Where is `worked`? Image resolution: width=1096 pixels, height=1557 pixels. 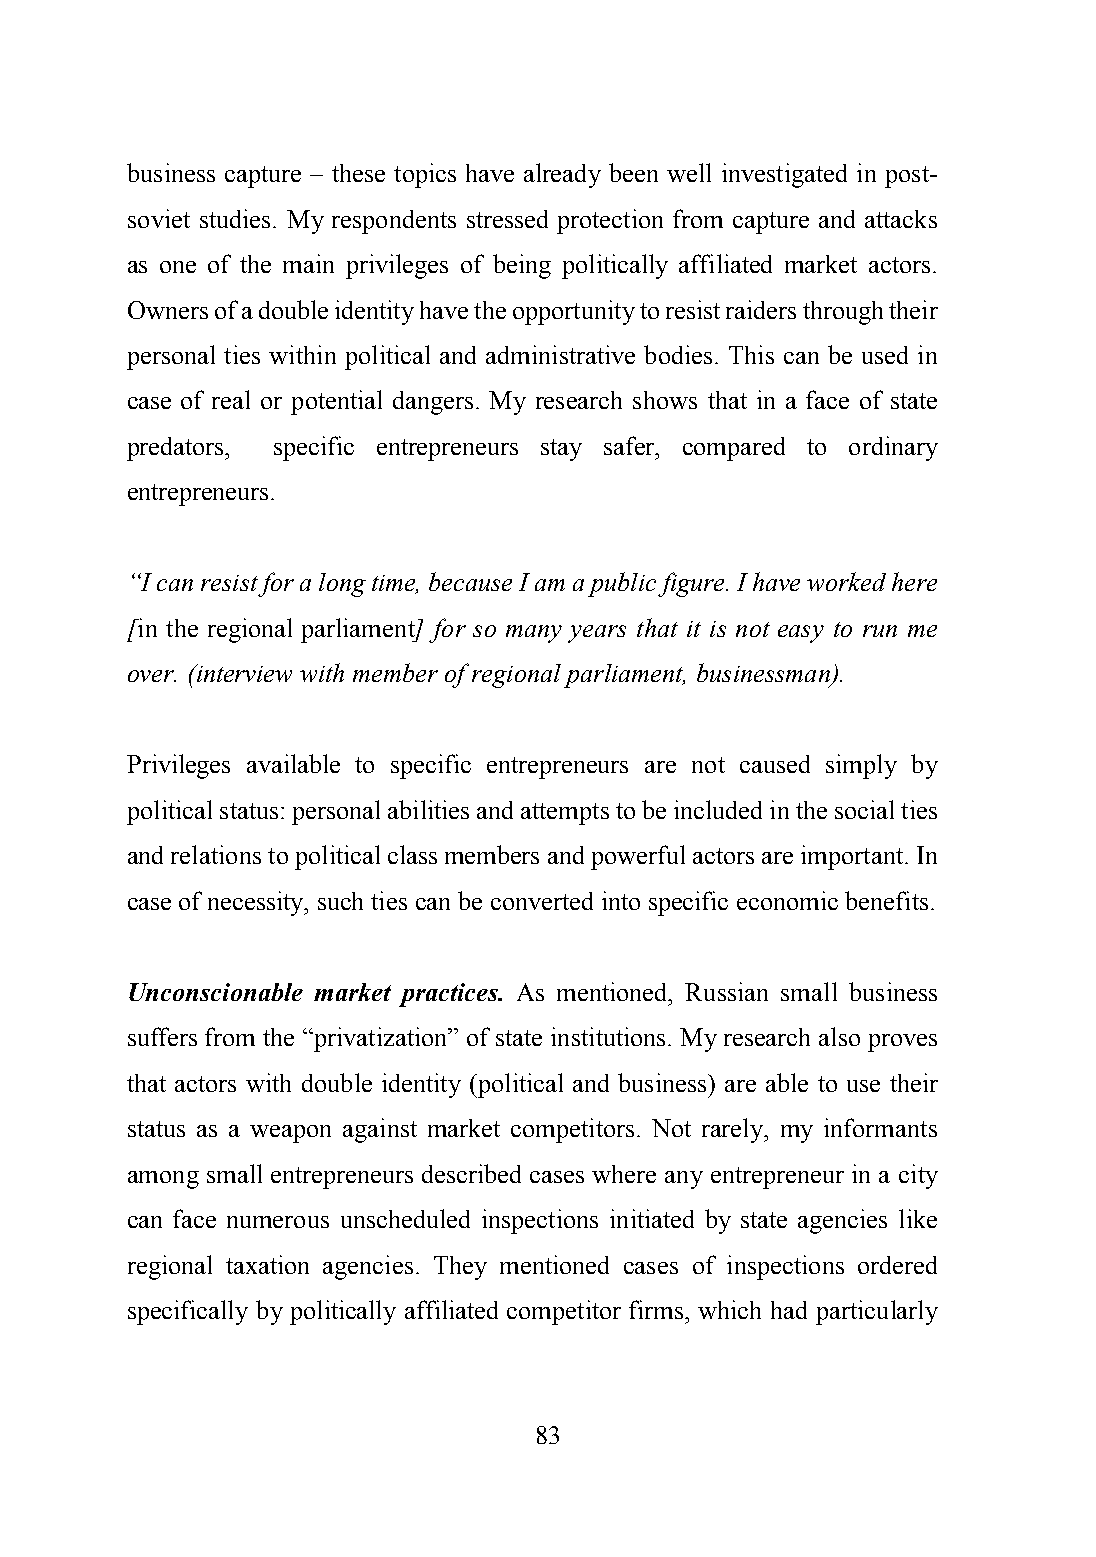
worked is located at coordinates (846, 581).
